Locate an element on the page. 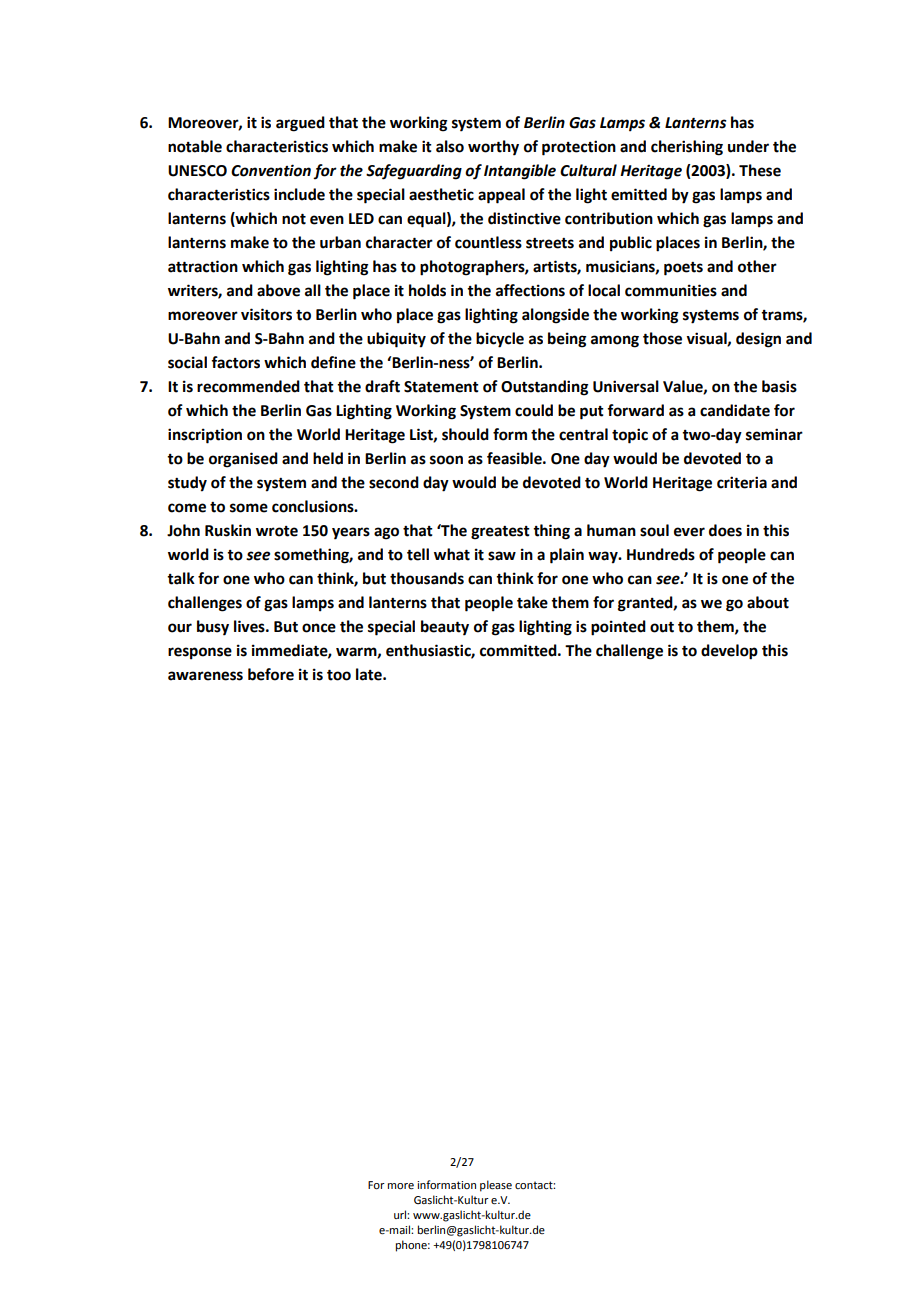  beauty is located at coordinates (445, 628).
